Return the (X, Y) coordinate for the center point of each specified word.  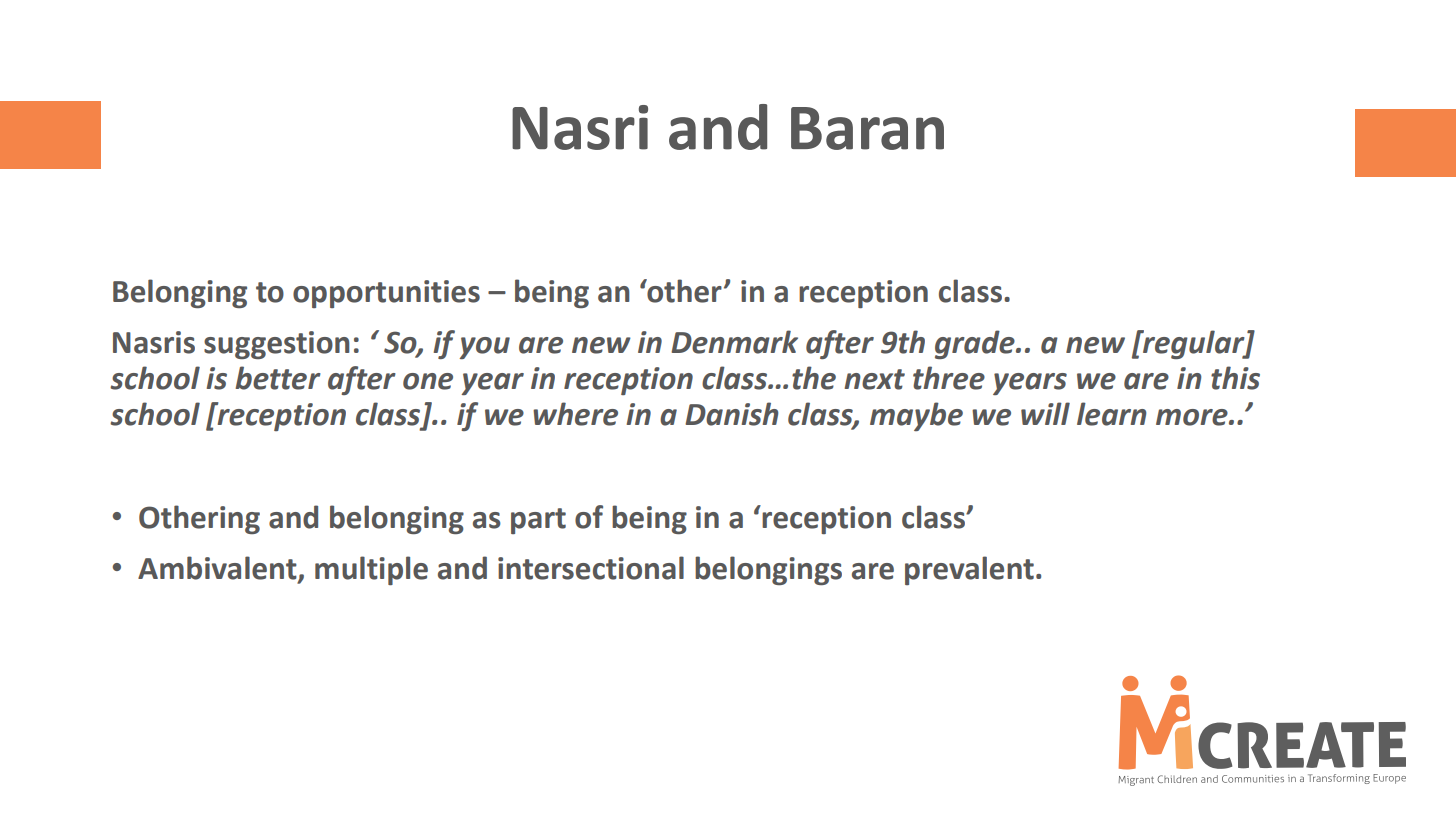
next (874, 379)
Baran (867, 128)
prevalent (969, 570)
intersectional (591, 568)
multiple (371, 570)
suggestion (277, 345)
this (1235, 378)
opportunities (386, 294)
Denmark (734, 342)
